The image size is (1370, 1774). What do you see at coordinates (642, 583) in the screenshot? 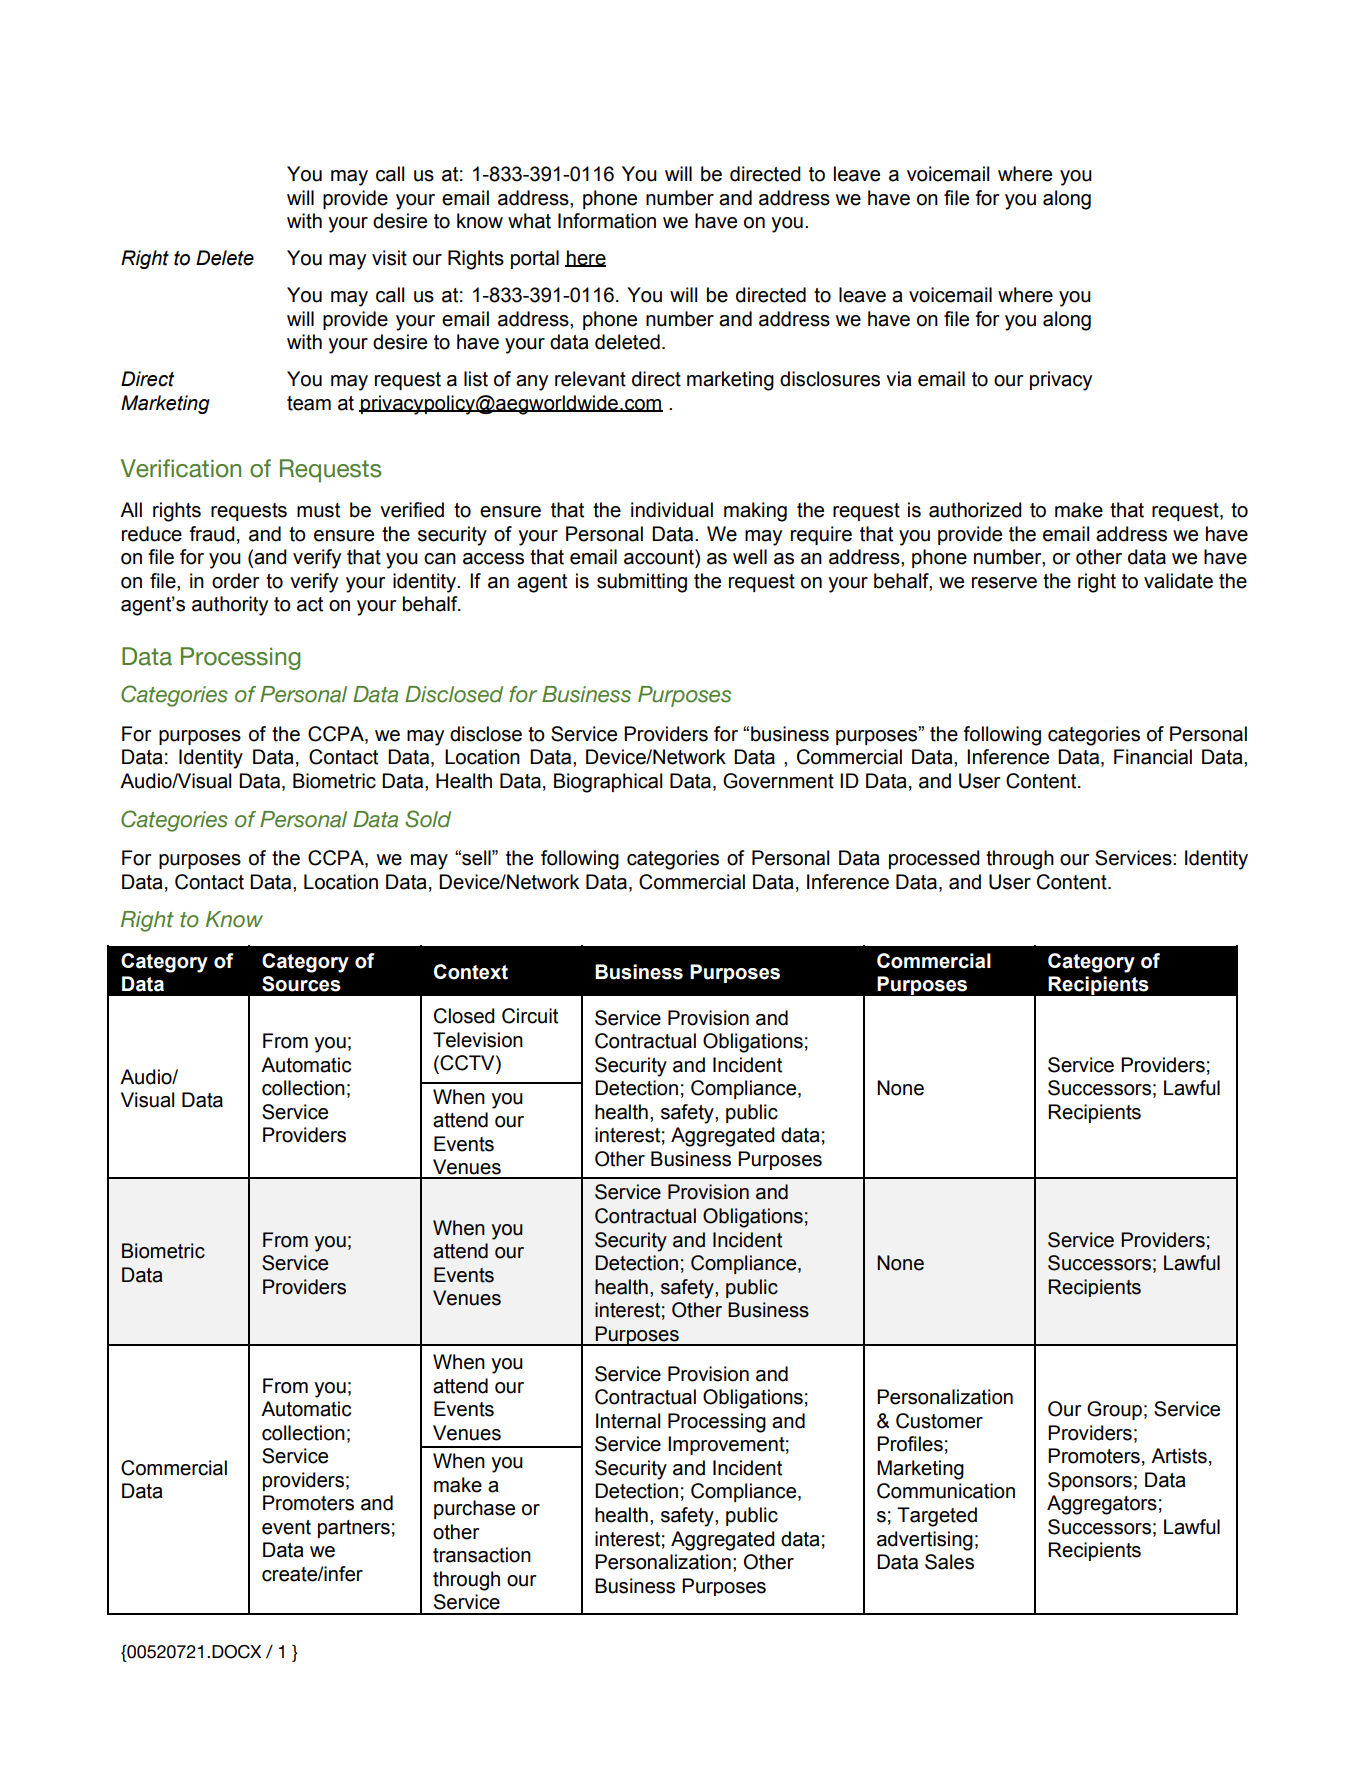
I see `submitting` at bounding box center [642, 583].
